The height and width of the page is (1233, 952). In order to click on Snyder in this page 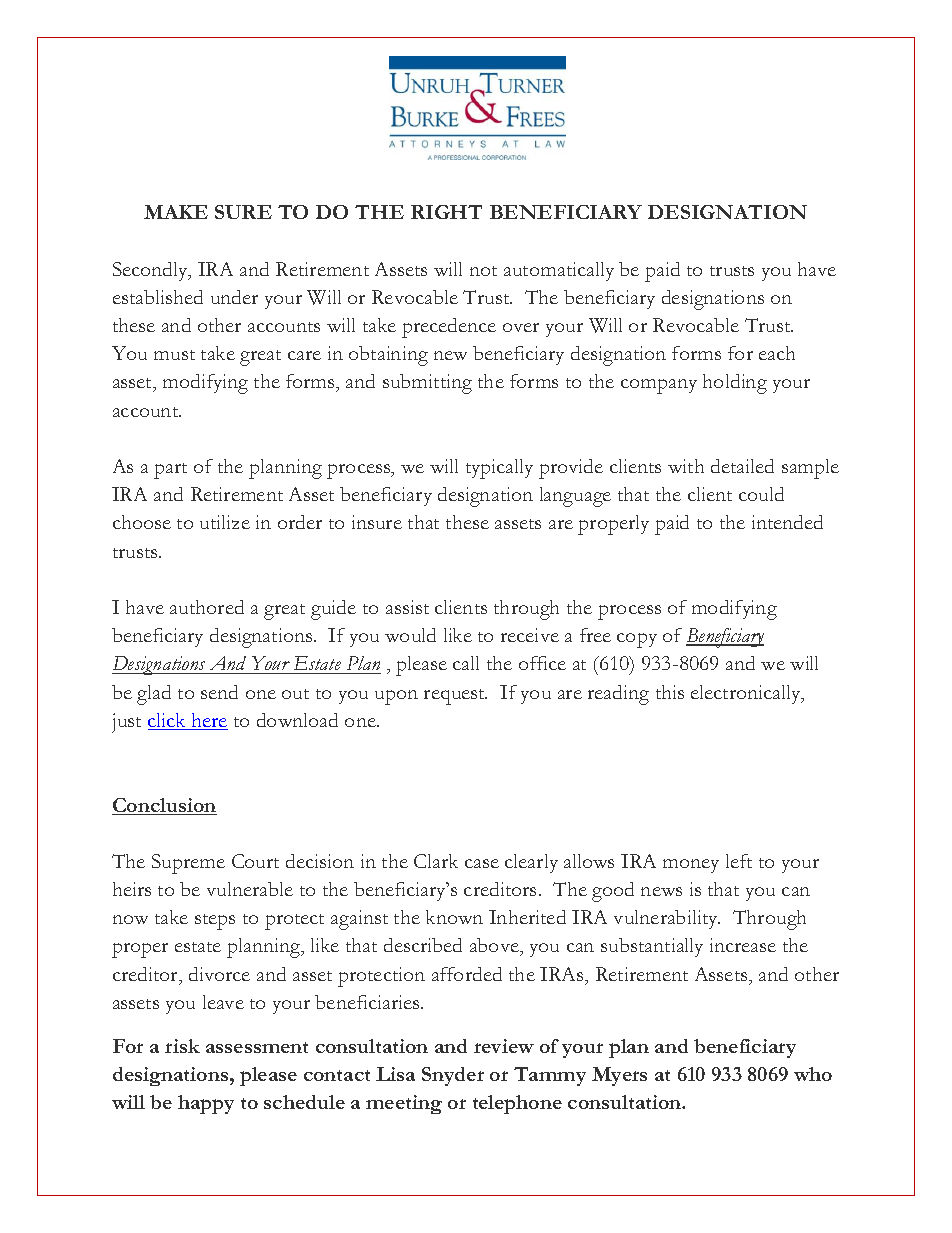, I will do `click(453, 1076)`.
